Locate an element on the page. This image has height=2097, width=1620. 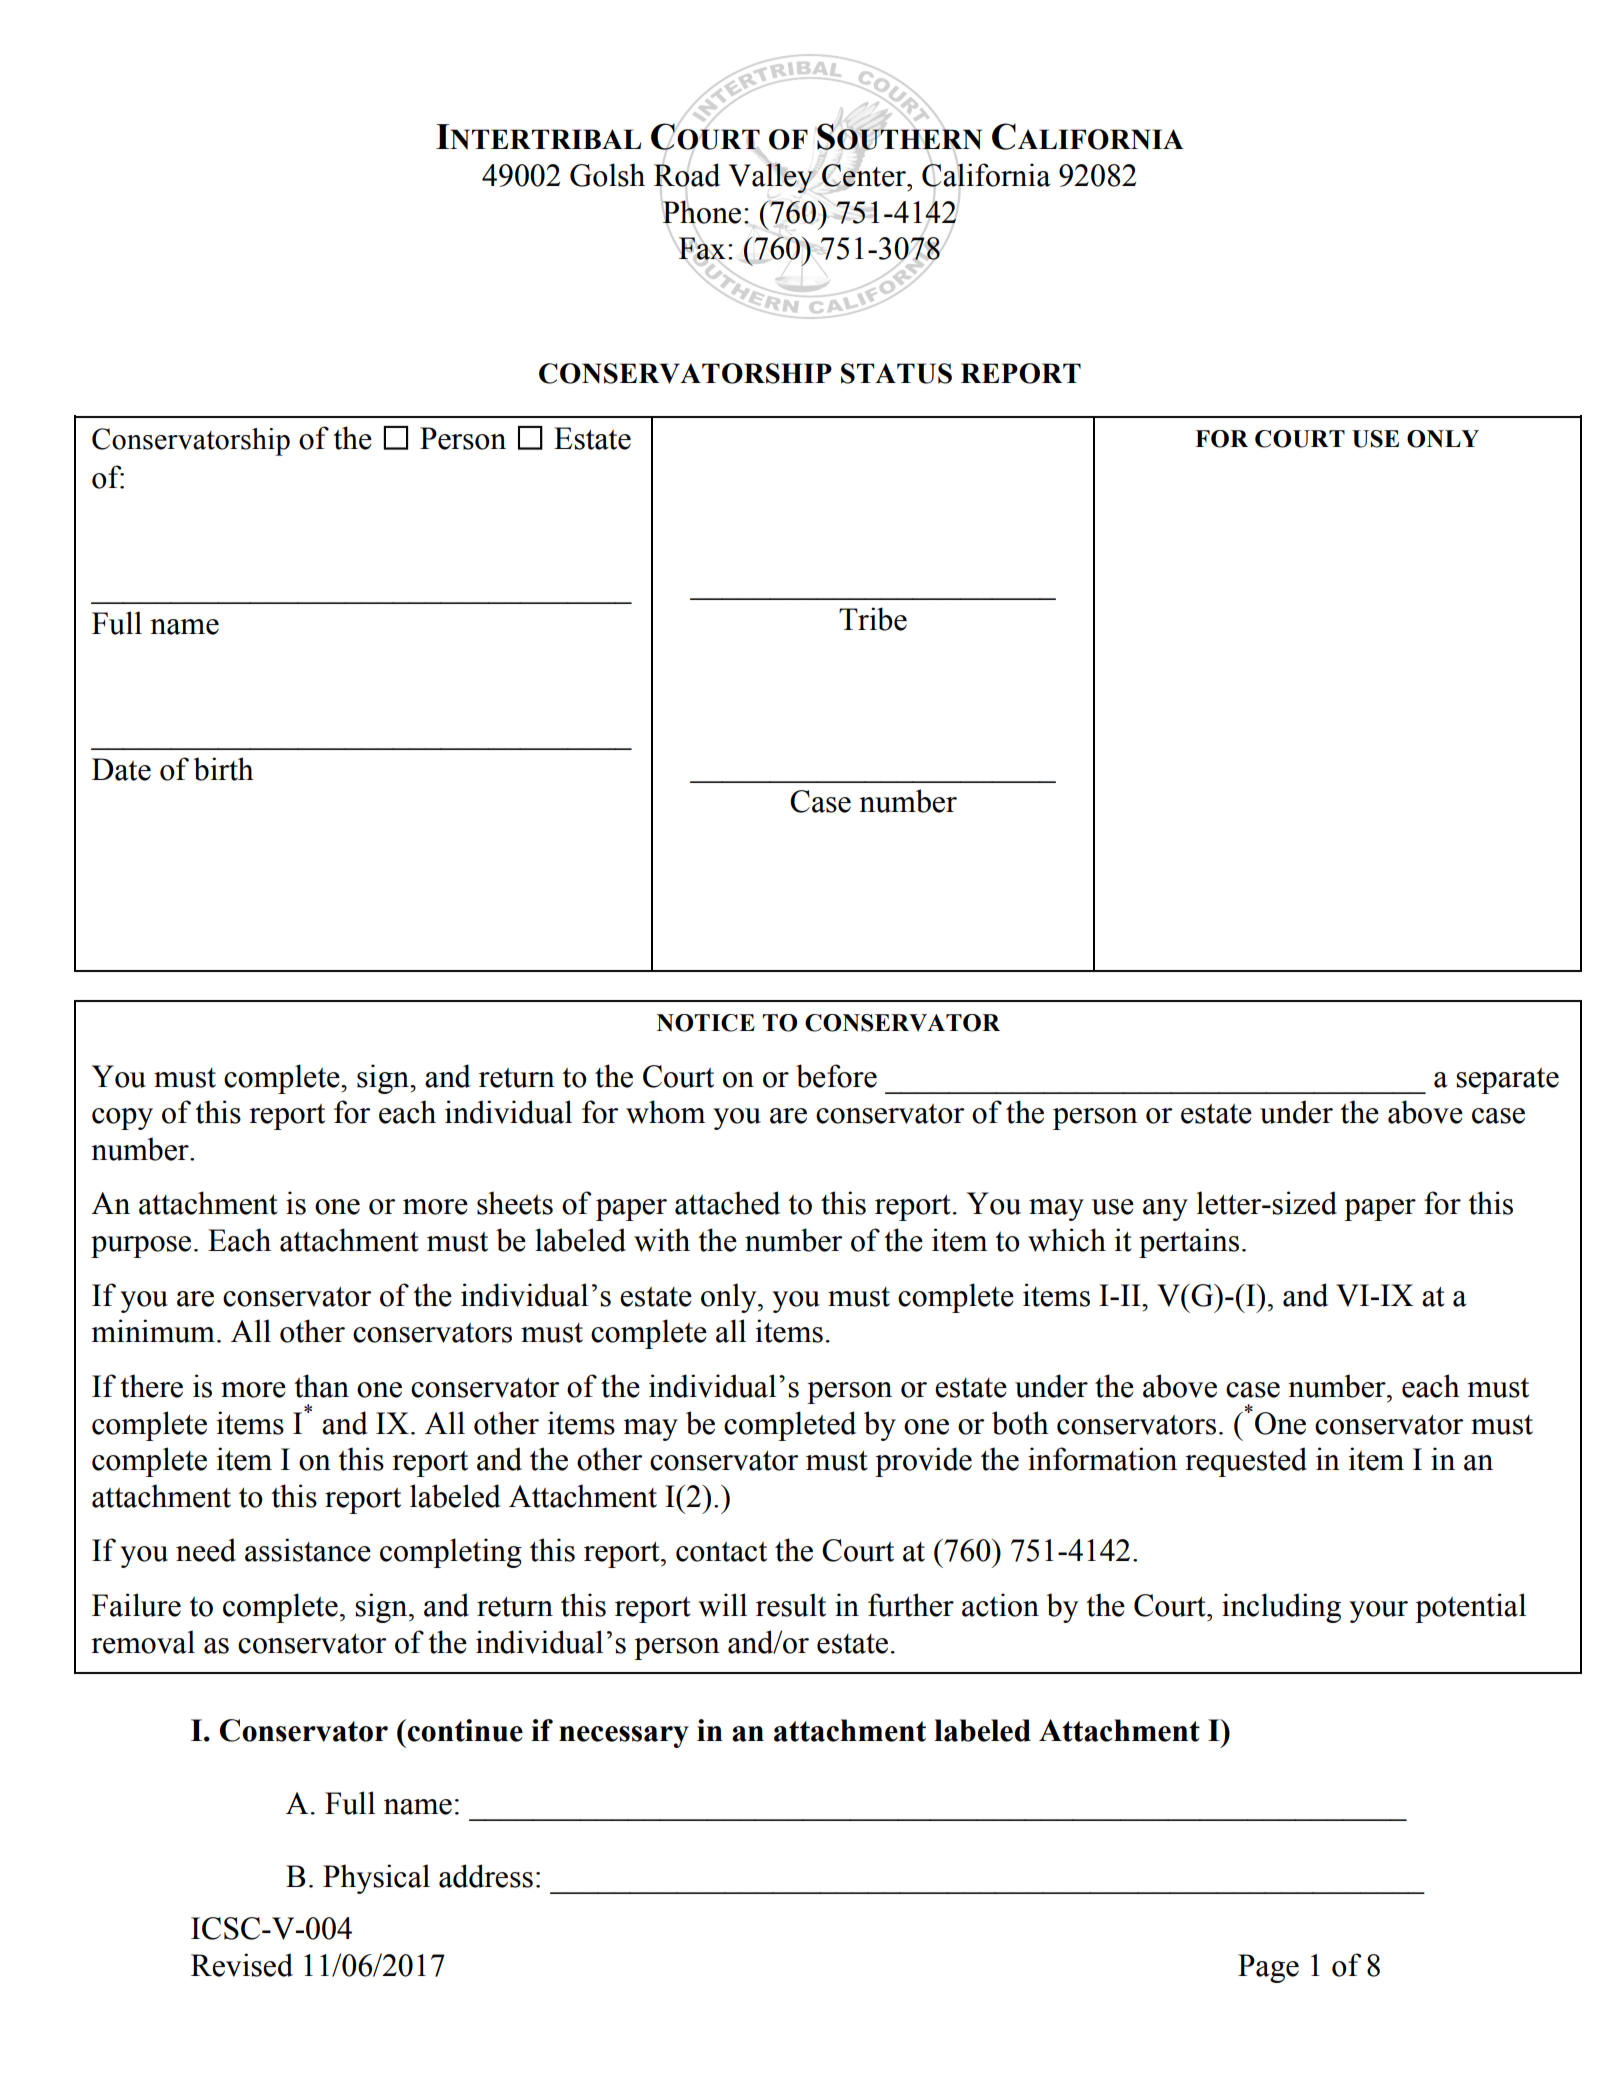
attached is located at coordinates (727, 1203).
